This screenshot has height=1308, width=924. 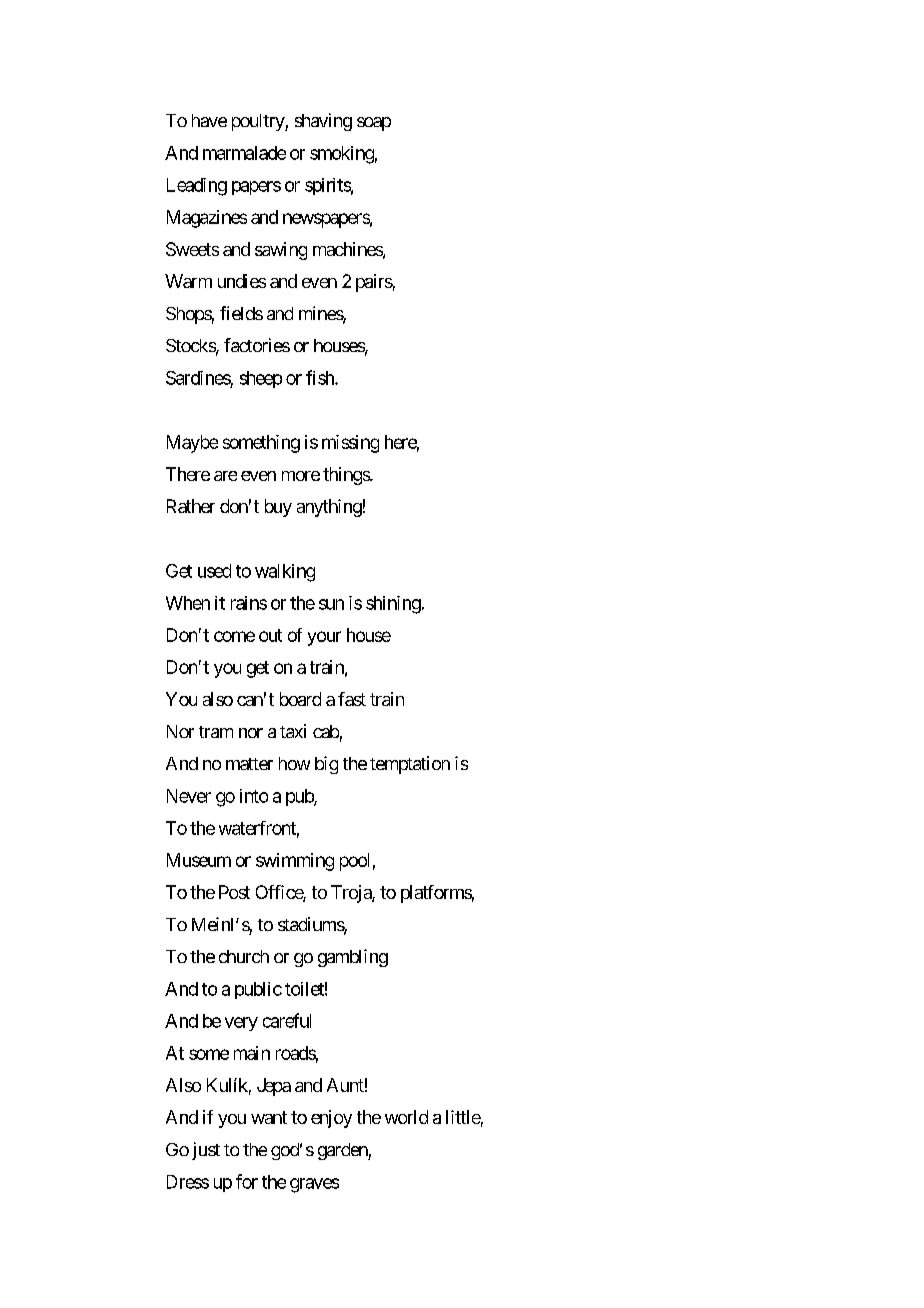 I want to click on just, so click(x=206, y=1151).
